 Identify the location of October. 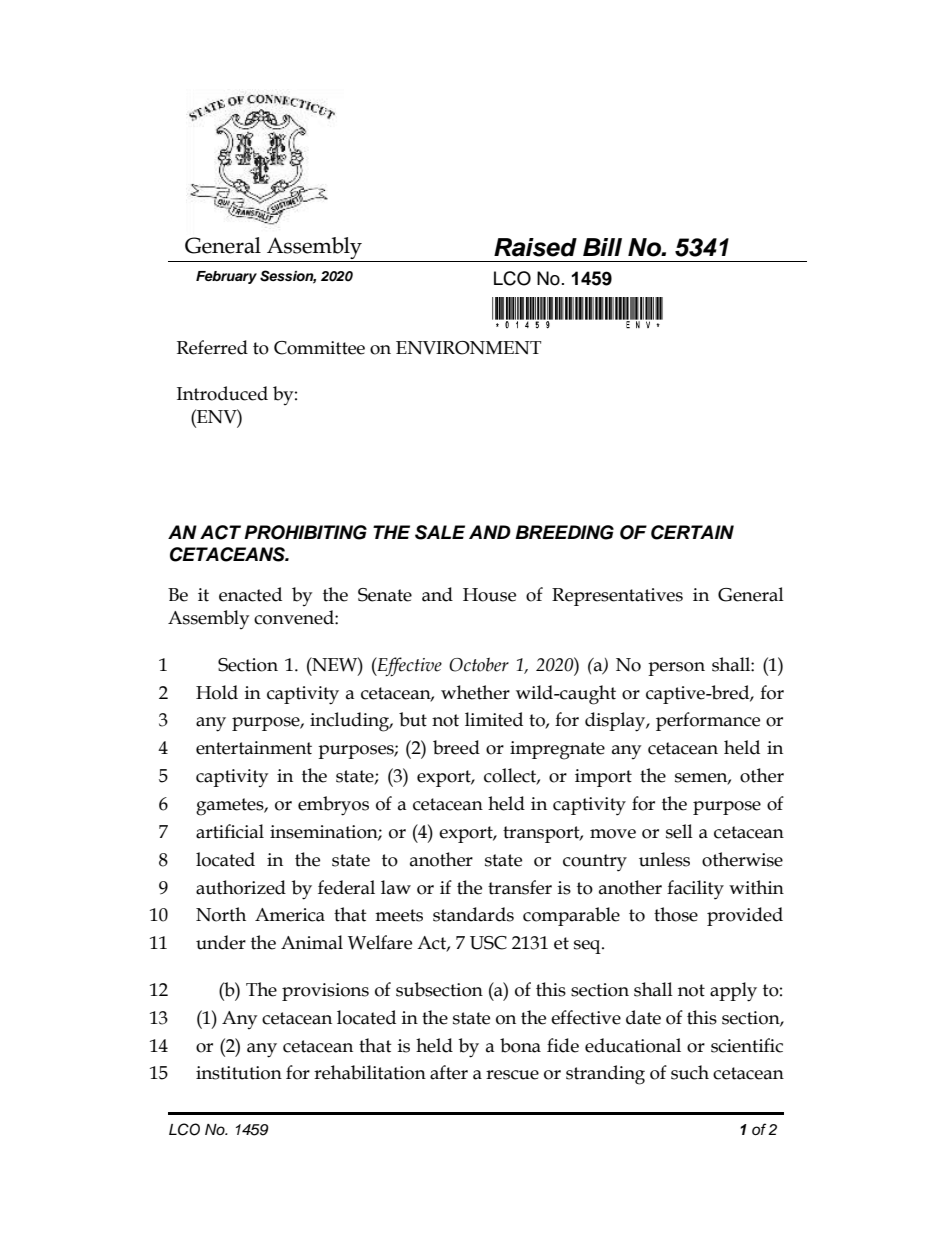
(479, 664).
